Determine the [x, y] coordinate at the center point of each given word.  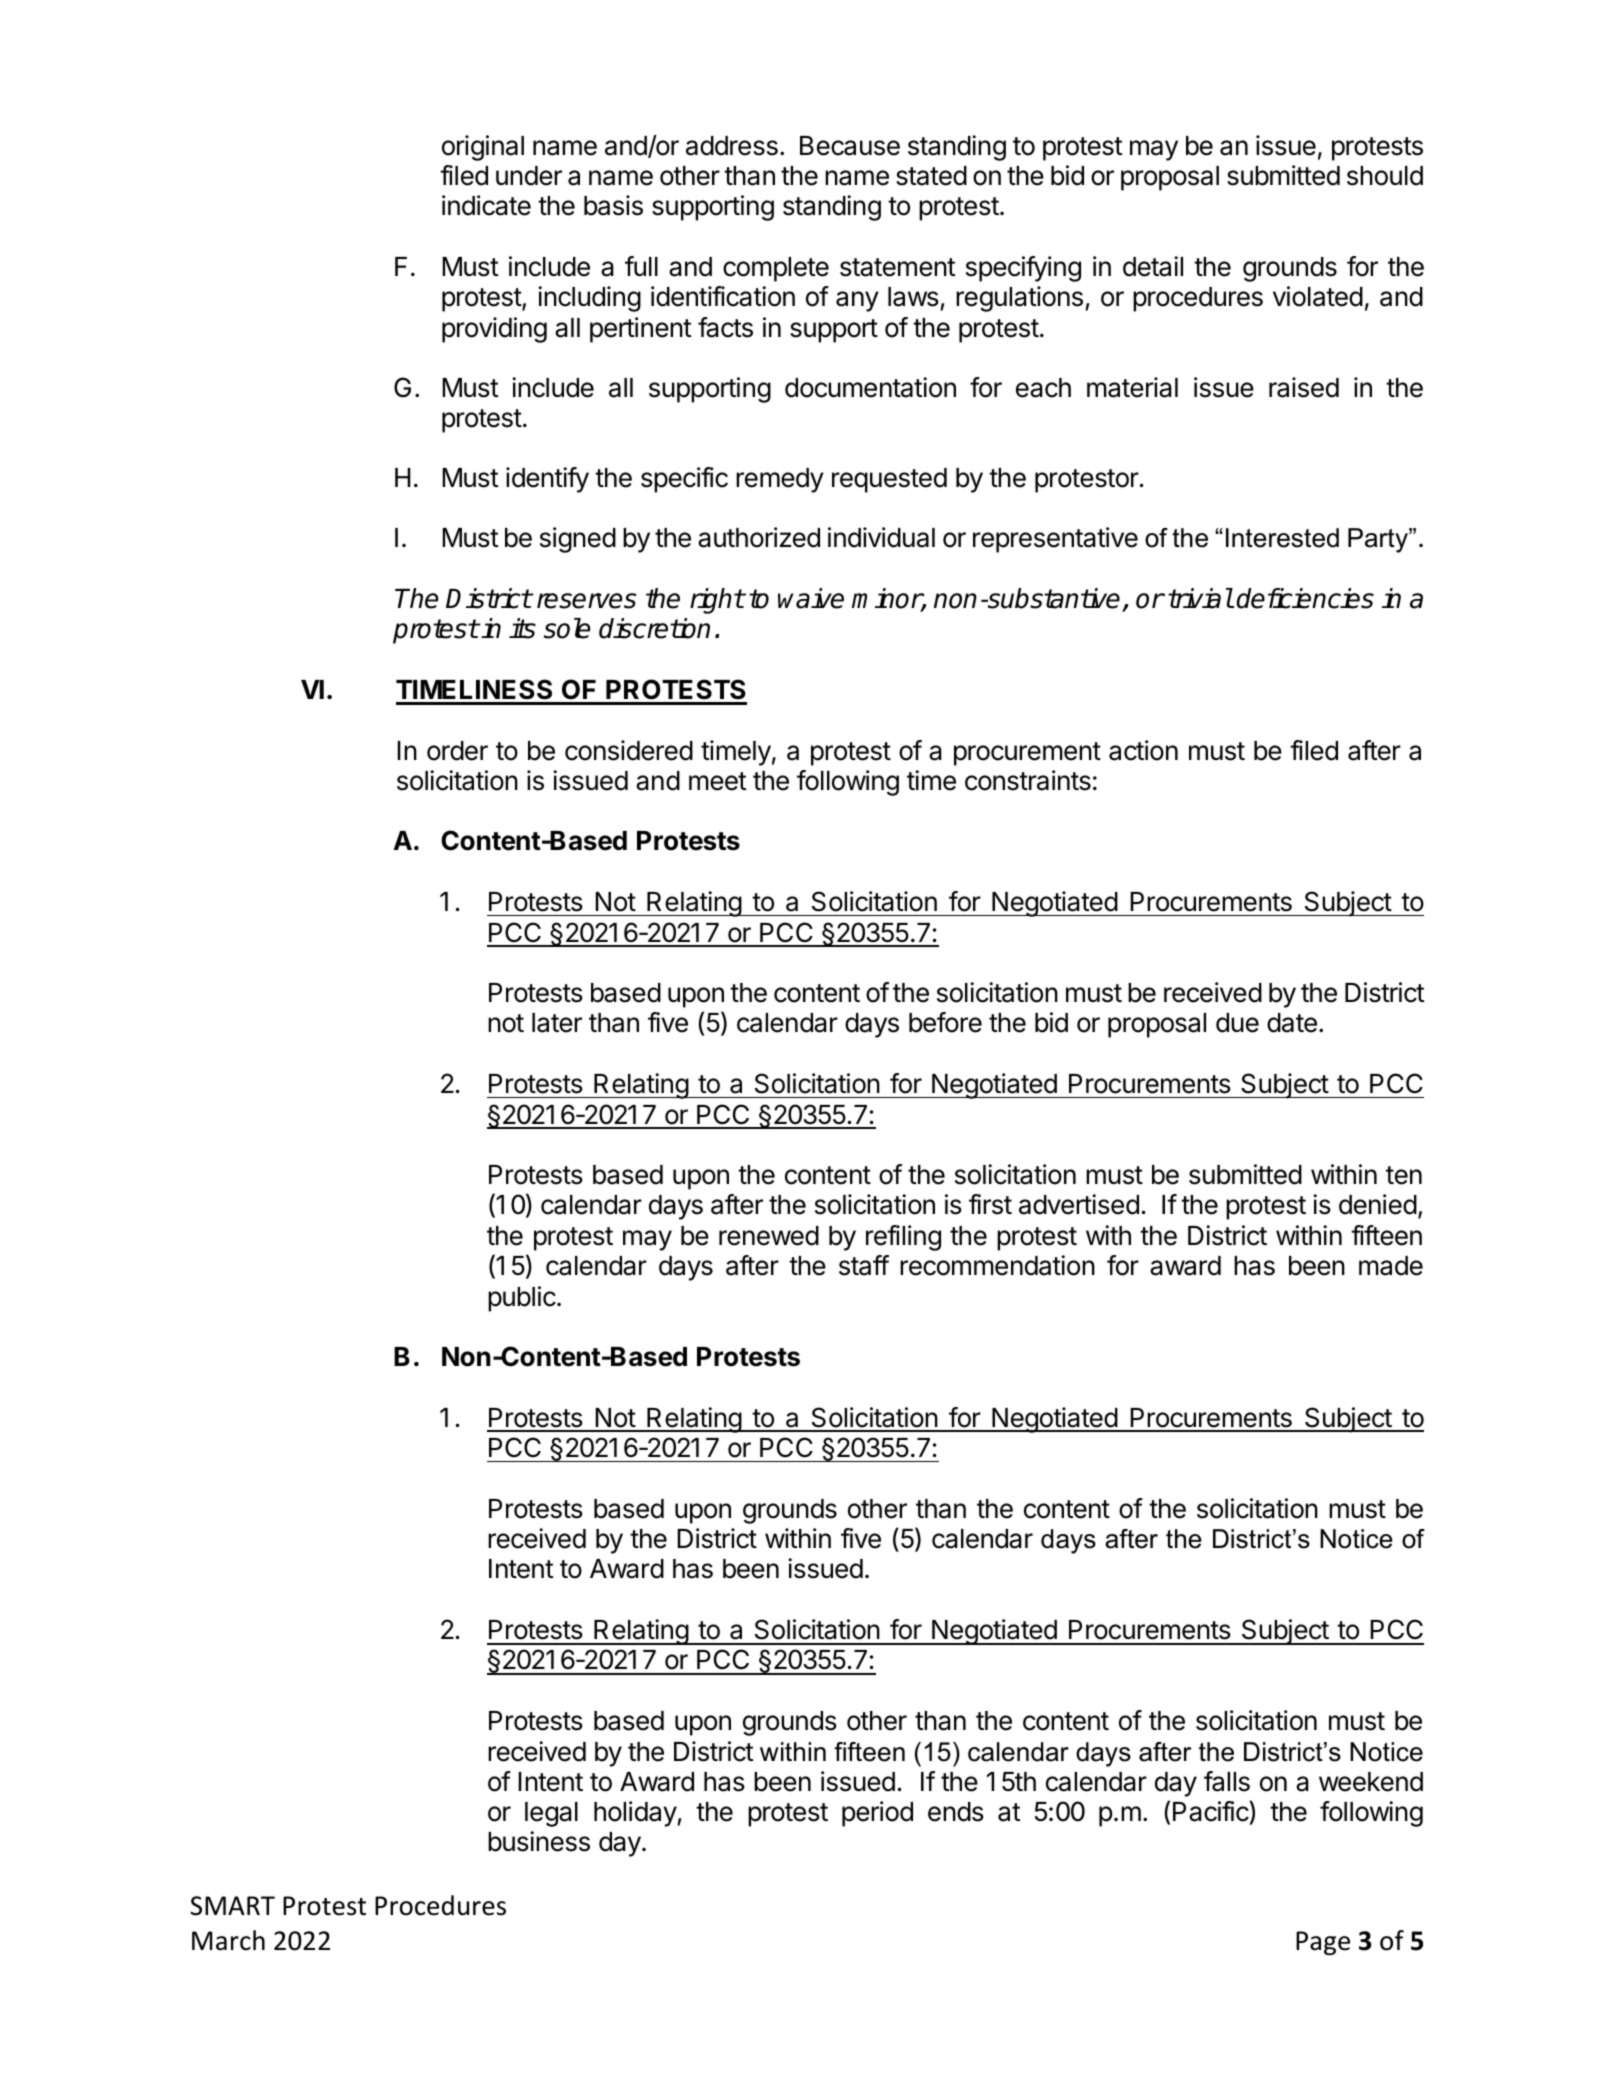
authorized [759, 537]
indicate [486, 205]
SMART [232, 1906]
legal [551, 1814]
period [877, 1814]
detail [1153, 266]
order [457, 751]
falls [1227, 1781]
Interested [1282, 538]
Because [850, 146]
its [522, 628]
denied [1378, 1204]
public [522, 1299]
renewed [769, 1236]
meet [717, 781]
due [1237, 1023]
